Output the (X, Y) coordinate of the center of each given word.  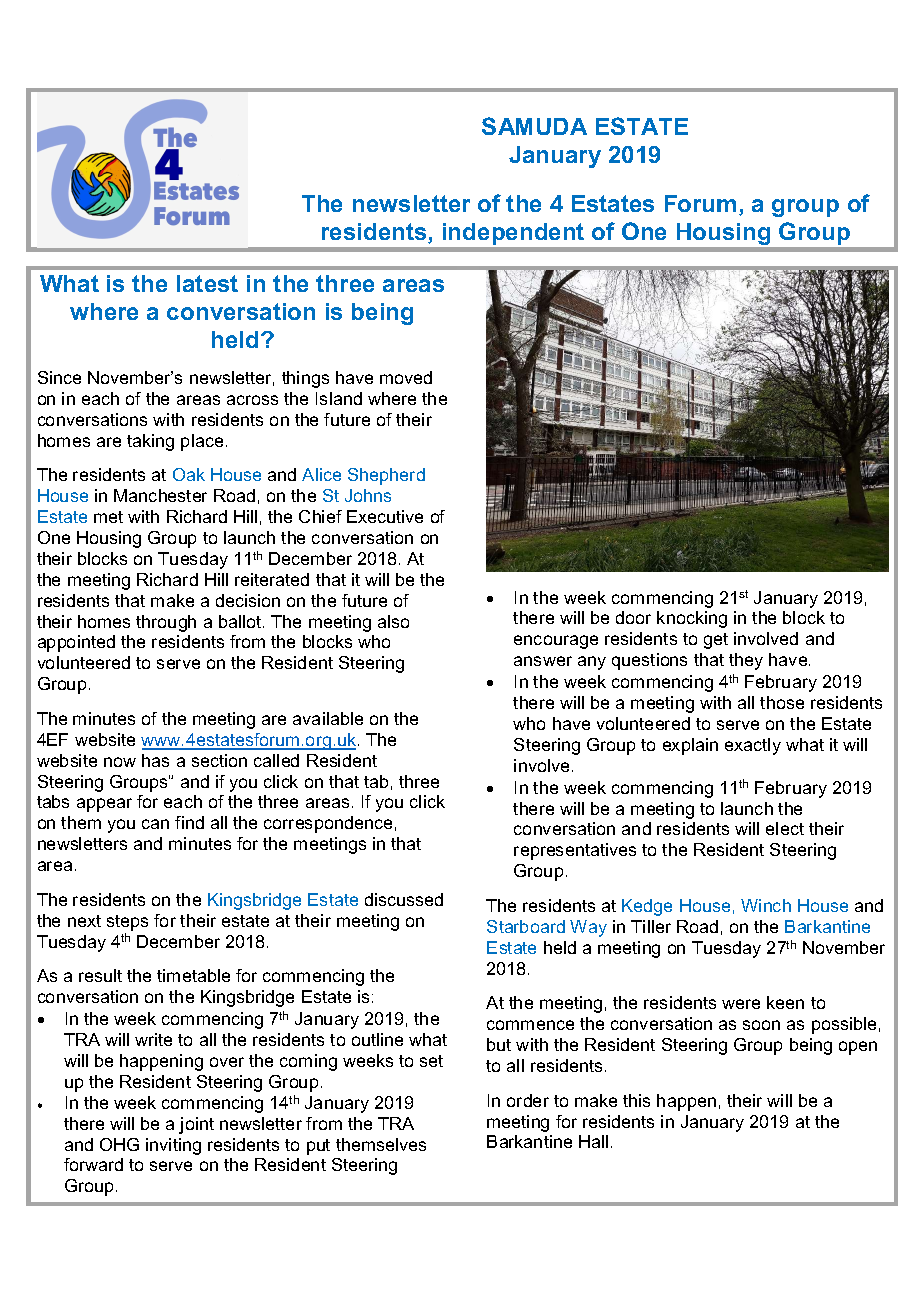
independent (513, 234)
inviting (173, 1146)
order (528, 1100)
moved (406, 377)
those (782, 702)
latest (207, 283)
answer (543, 661)
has (155, 760)
